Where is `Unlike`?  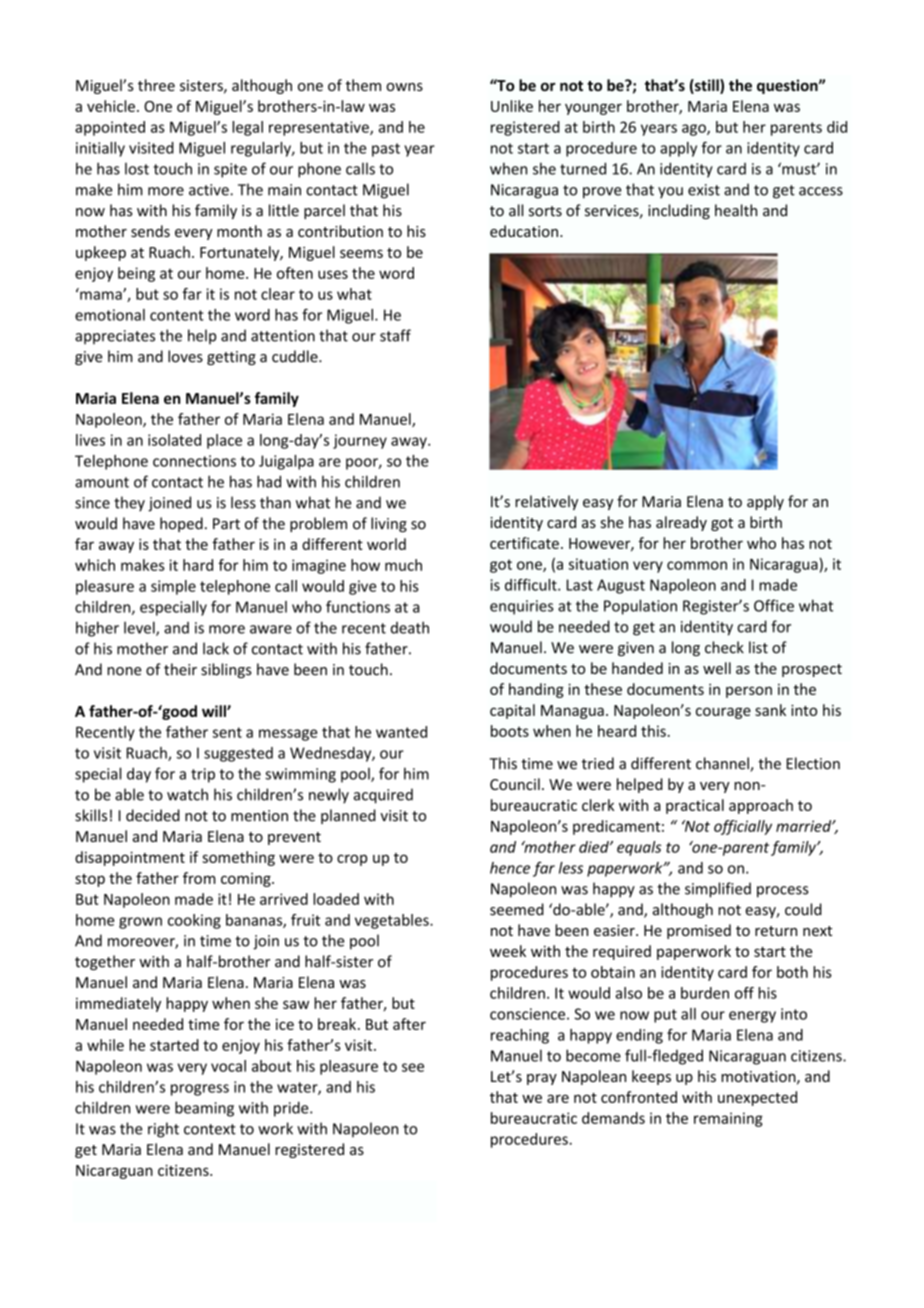 Unlike is located at coordinates (512, 106).
